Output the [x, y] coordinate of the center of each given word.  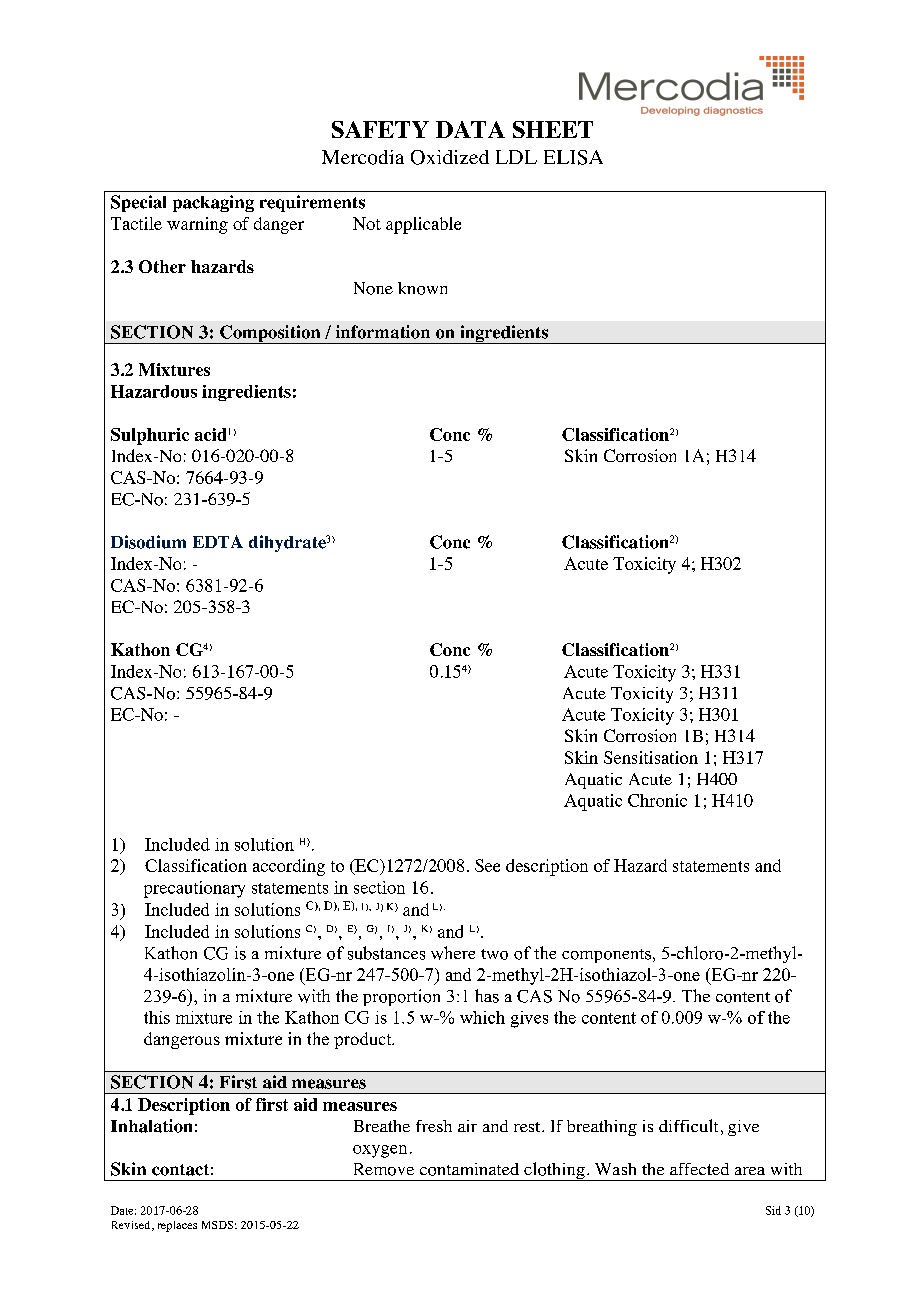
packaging [213, 203]
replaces [177, 1226]
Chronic [657, 800]
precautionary [194, 889]
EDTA [218, 541]
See [487, 865]
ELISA [573, 157]
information [383, 332]
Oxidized [450, 157]
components [608, 956]
